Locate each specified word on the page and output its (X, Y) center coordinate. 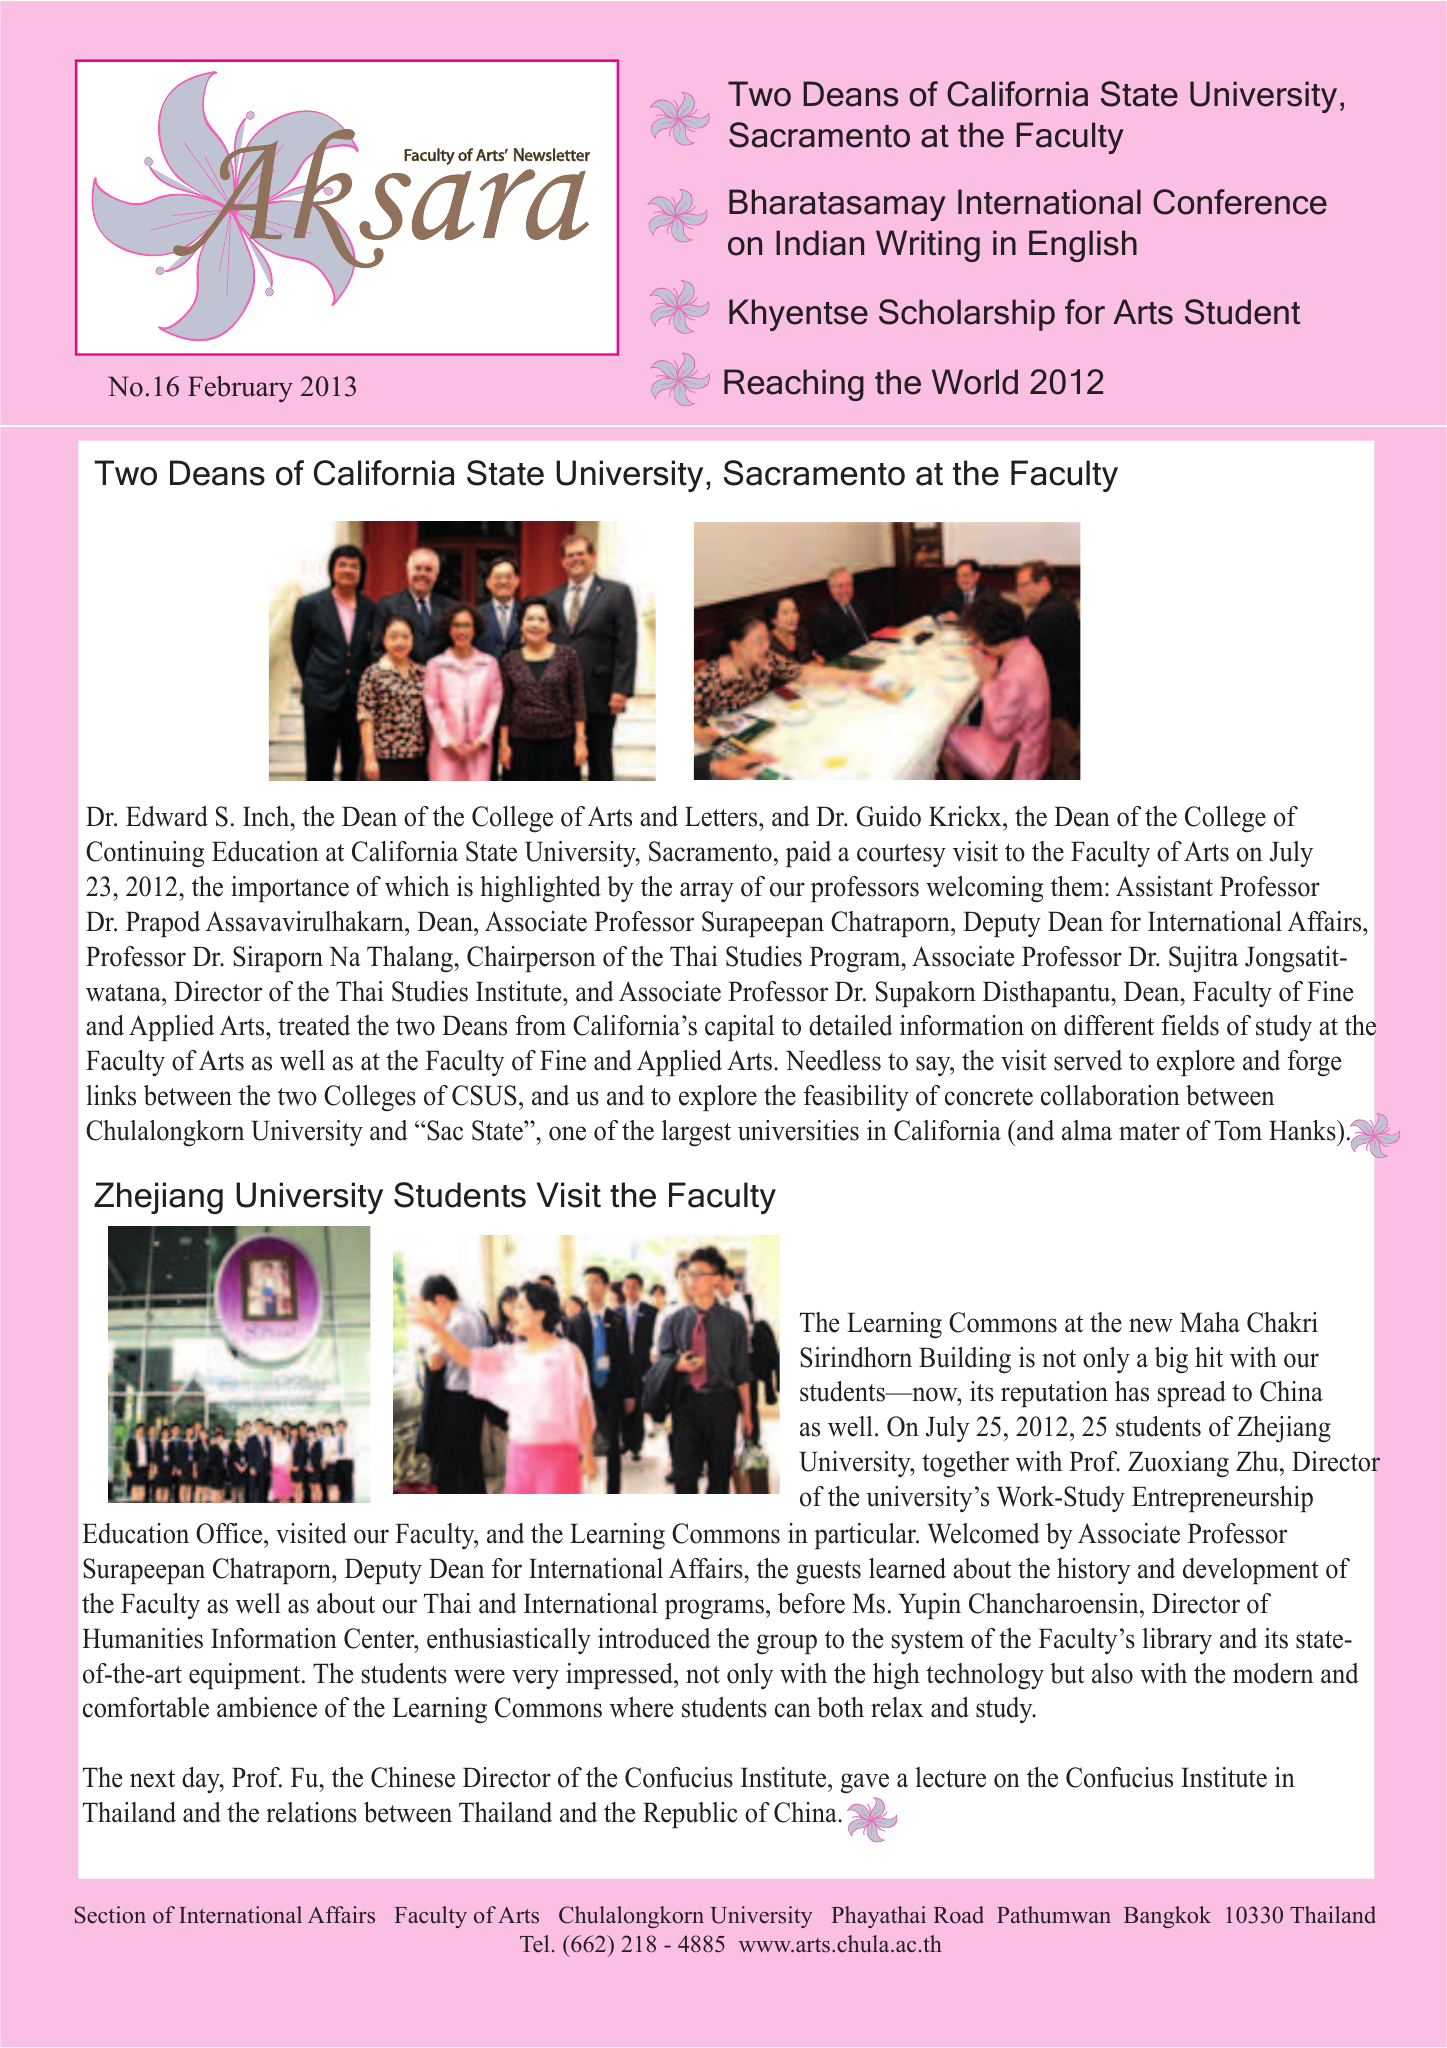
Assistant (1164, 886)
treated (314, 1025)
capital (739, 1028)
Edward (167, 816)
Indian (820, 243)
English (1083, 246)
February (240, 389)
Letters (722, 816)
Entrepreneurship (1222, 1499)
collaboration (1110, 1095)
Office (230, 1533)
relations (311, 1812)
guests (828, 1573)
